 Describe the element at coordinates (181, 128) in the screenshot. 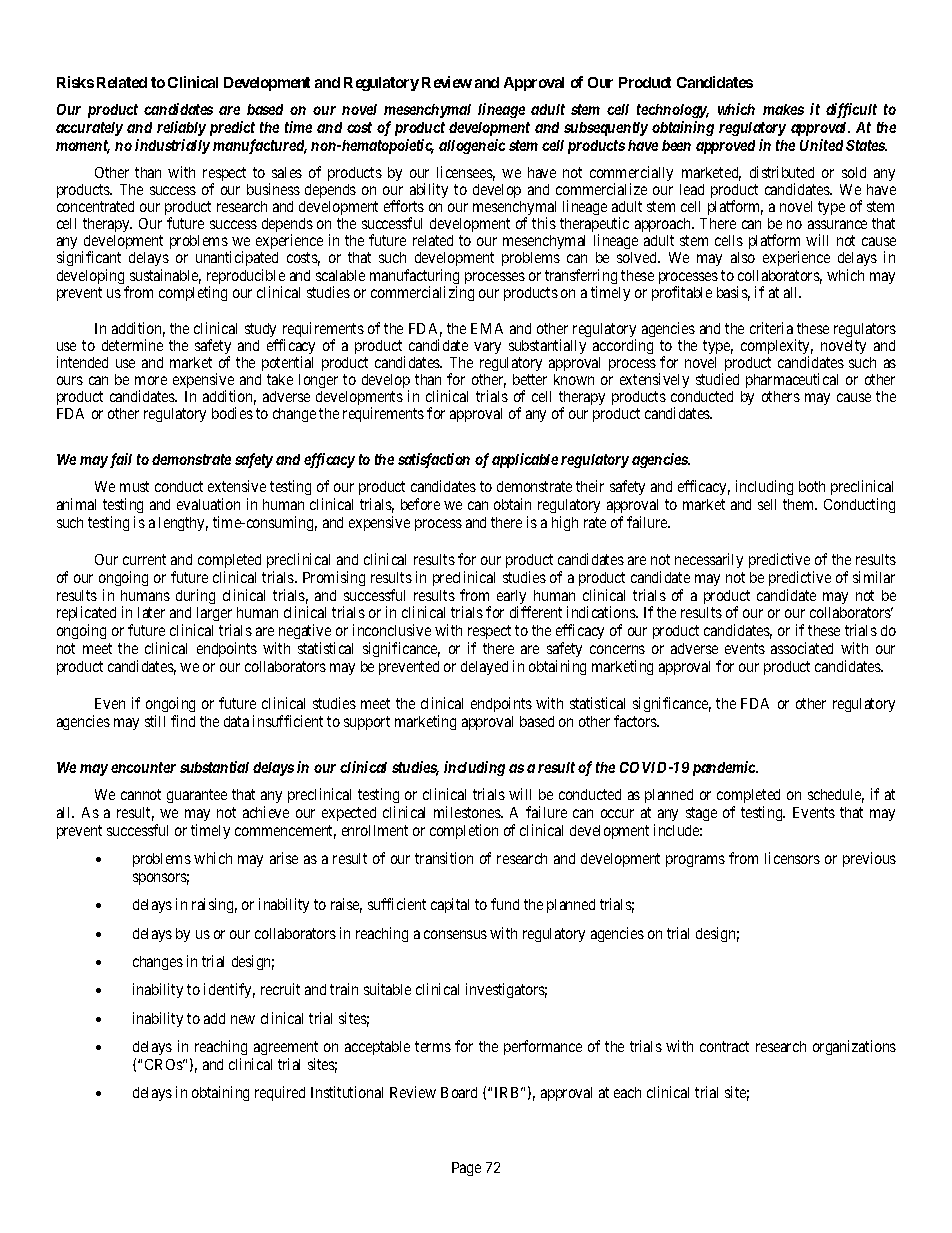

I see `reliably` at that location.
